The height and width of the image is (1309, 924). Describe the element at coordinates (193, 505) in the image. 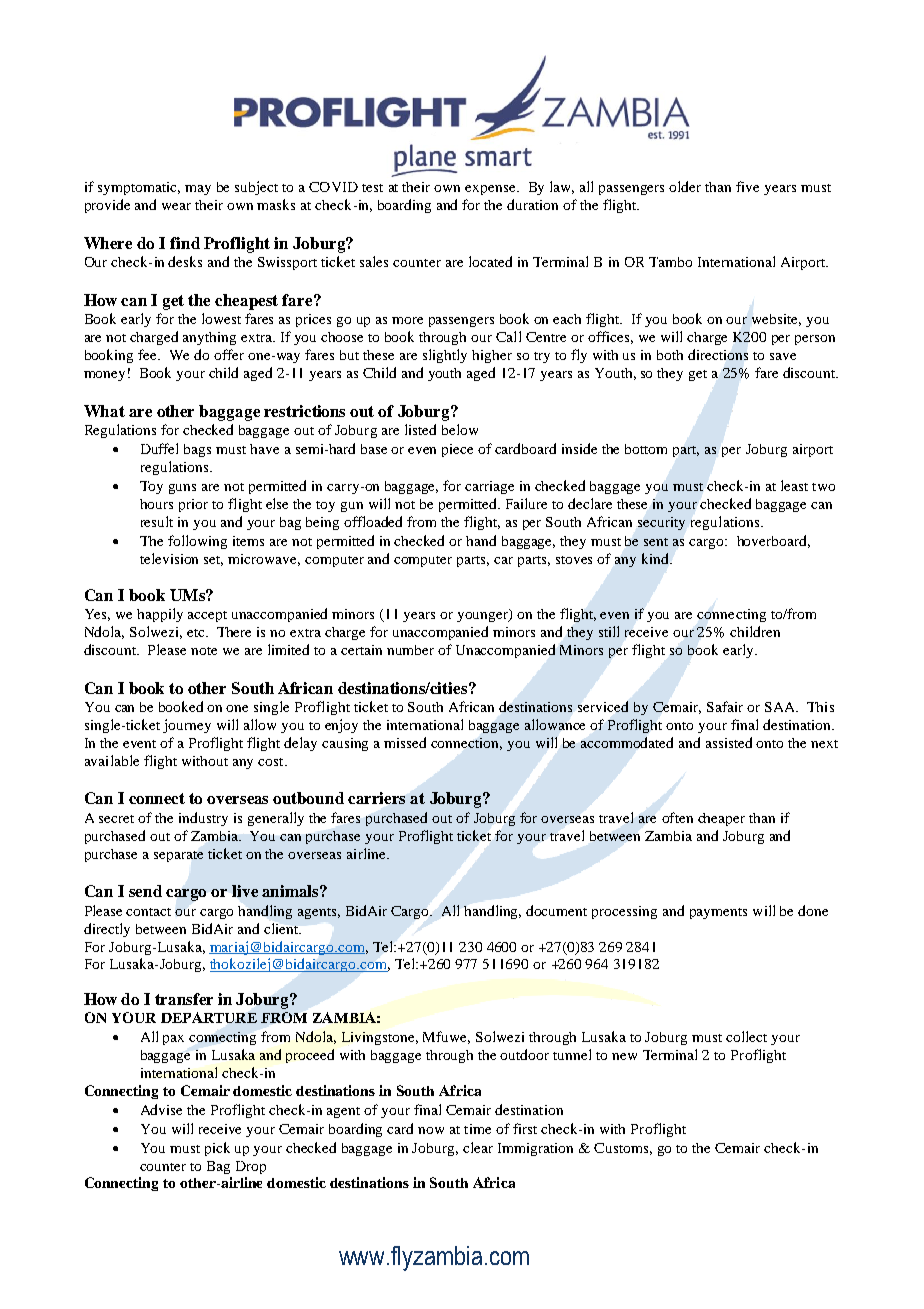

I see `prior` at that location.
